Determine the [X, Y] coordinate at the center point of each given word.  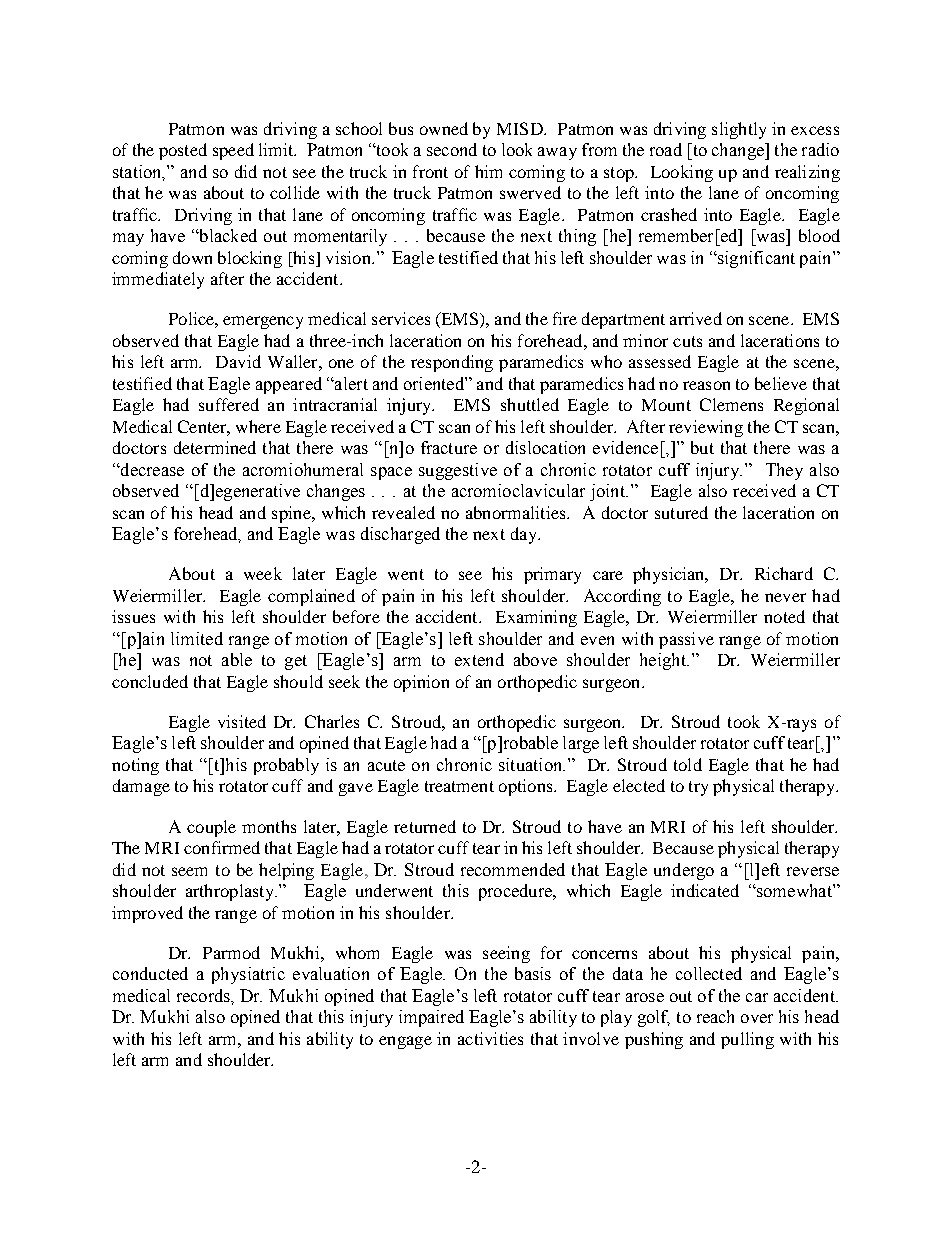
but [702, 447]
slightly [739, 130]
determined [215, 447]
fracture [449, 447]
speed [233, 151]
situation [532, 764]
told [688, 764]
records [205, 996]
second [452, 149]
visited [242, 721]
